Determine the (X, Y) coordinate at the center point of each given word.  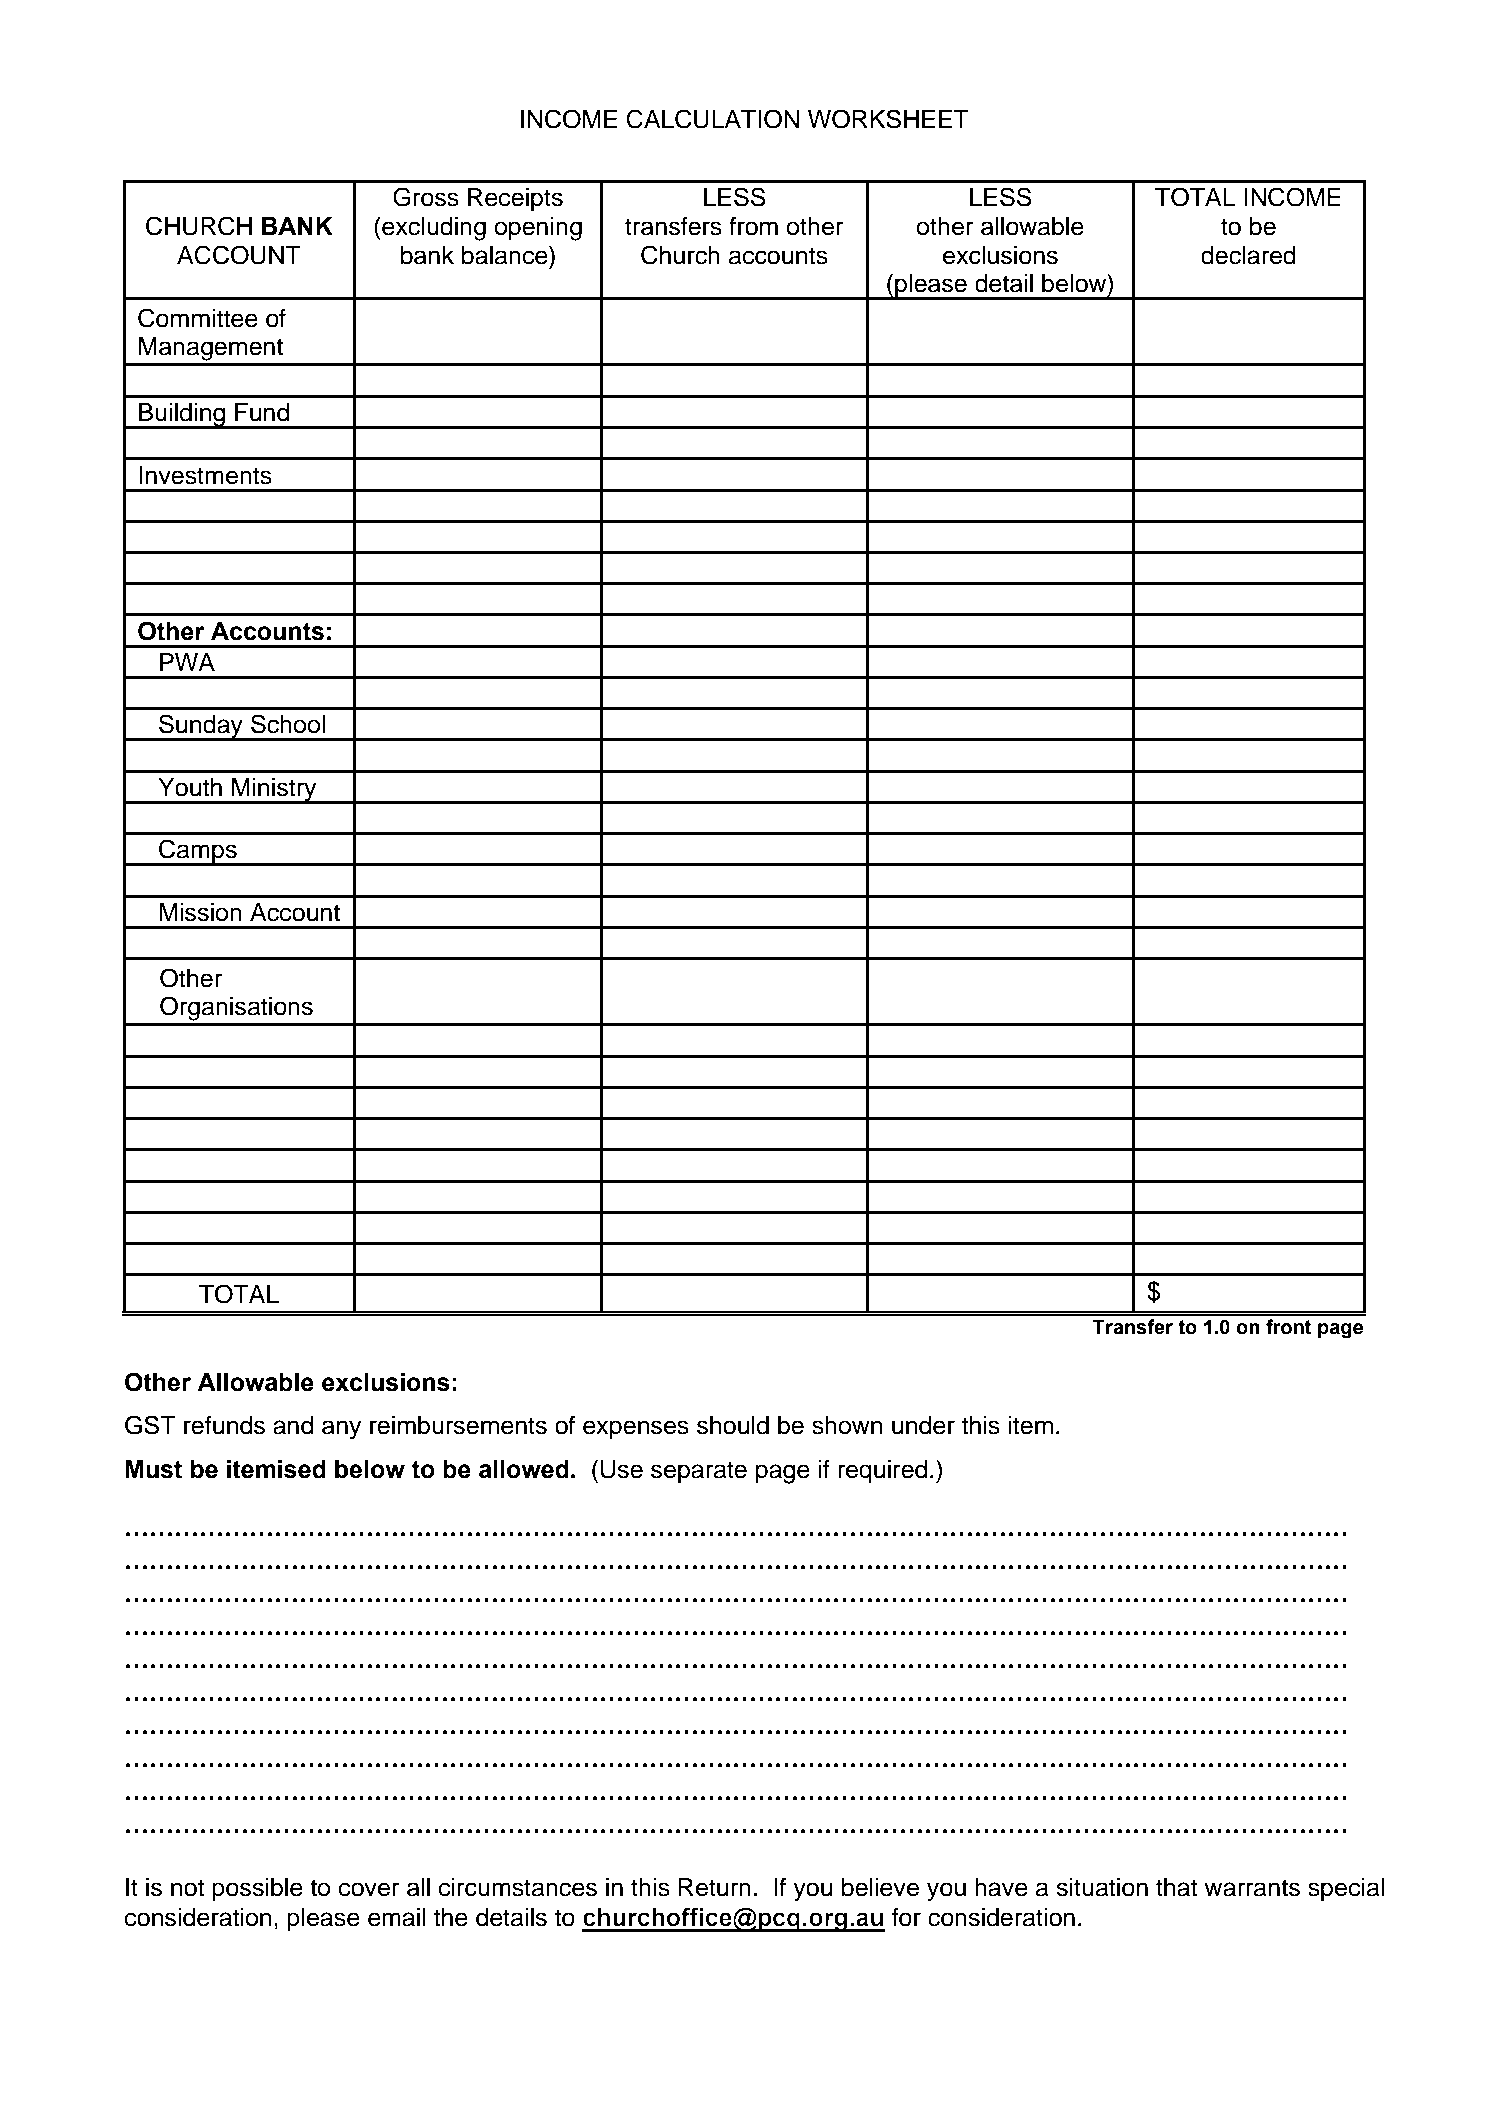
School (288, 724)
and (293, 1425)
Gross (426, 197)
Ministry (274, 791)
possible (257, 1890)
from (753, 226)
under (923, 1425)
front (1288, 1327)
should (733, 1425)
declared (1248, 255)
